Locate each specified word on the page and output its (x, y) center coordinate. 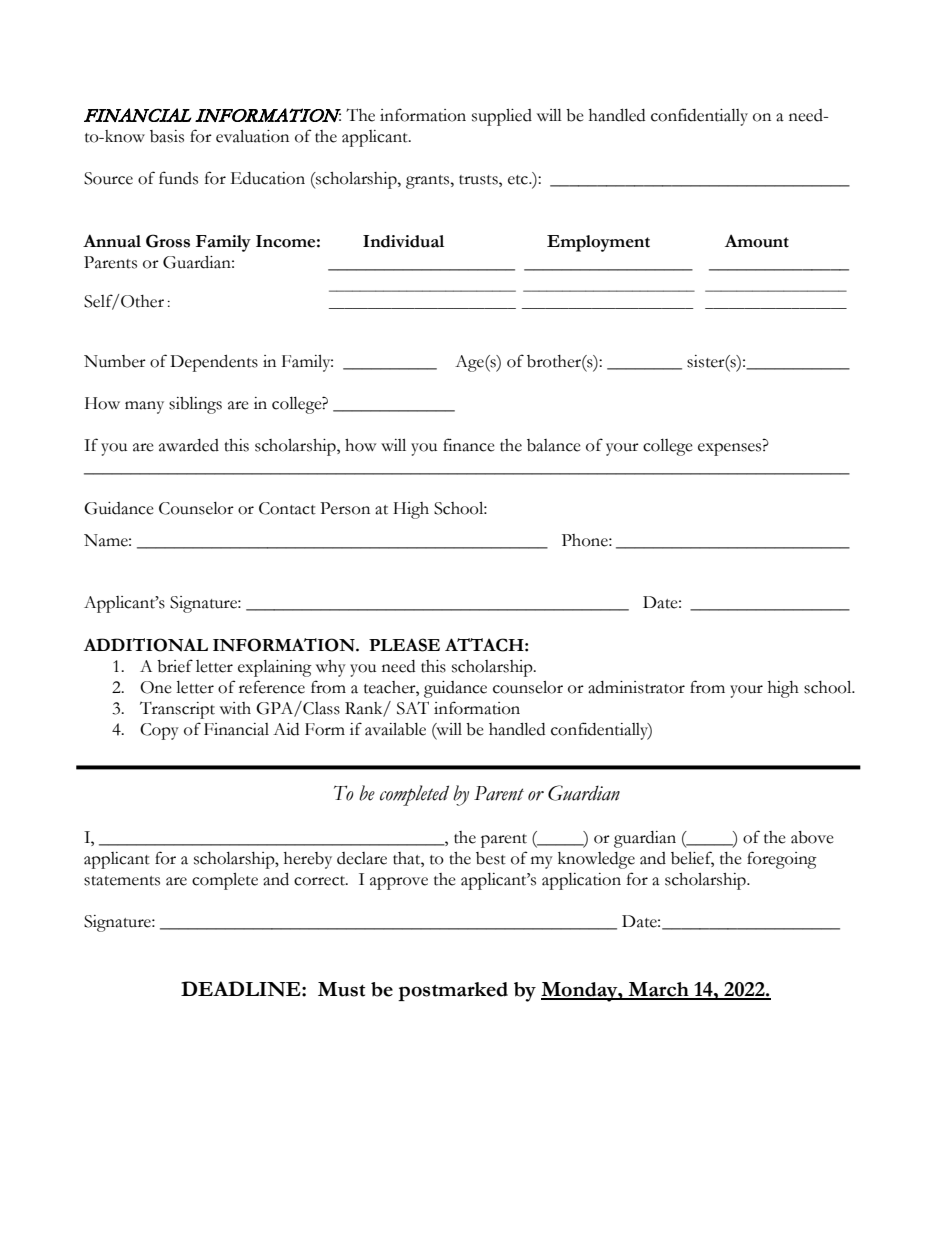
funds (178, 178)
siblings (195, 405)
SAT (413, 708)
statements (122, 881)
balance (554, 445)
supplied (502, 117)
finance (469, 445)
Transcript (177, 710)
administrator (636, 687)
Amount (757, 241)
